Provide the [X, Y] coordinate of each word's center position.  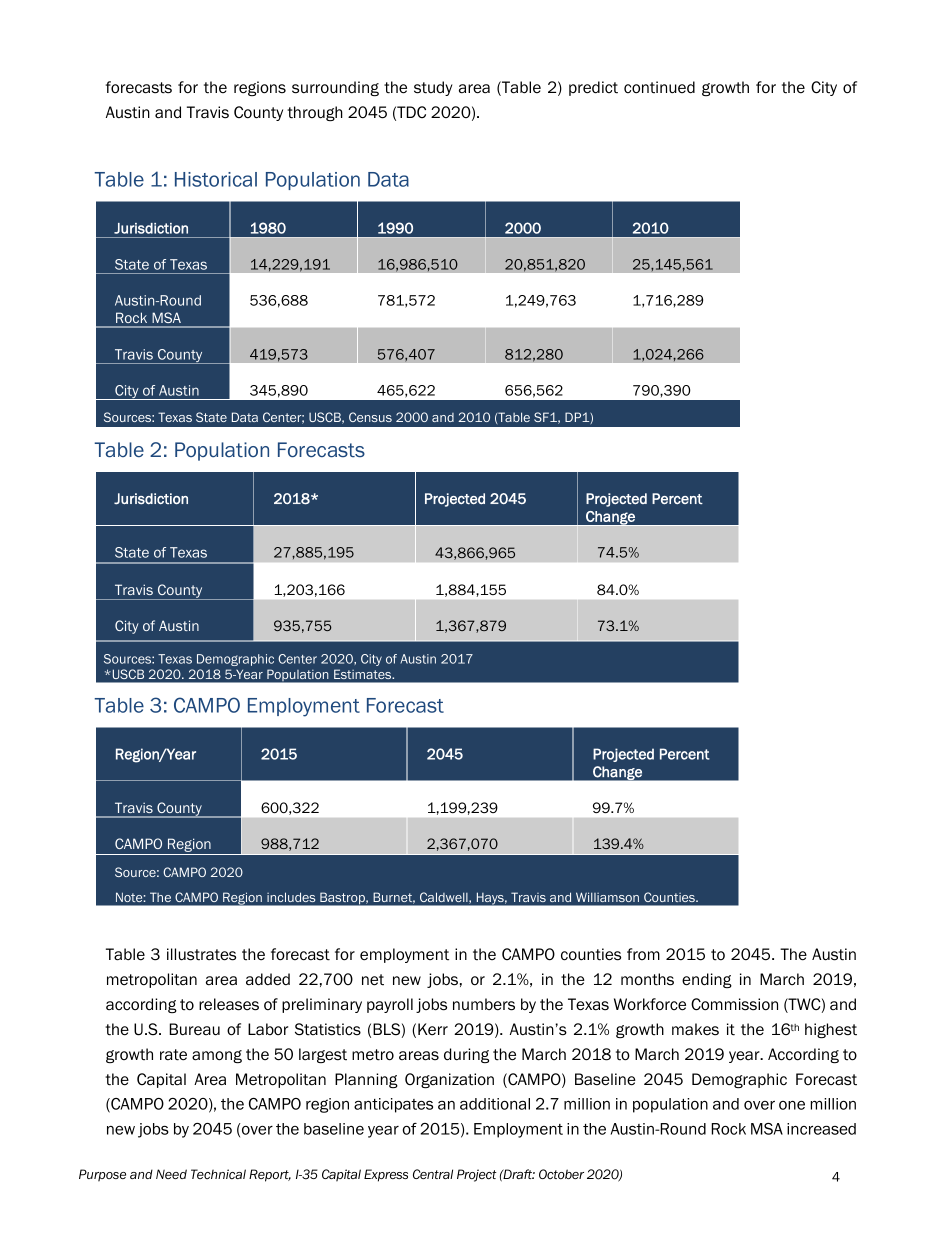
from [643, 954]
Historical [216, 179]
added [268, 979]
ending [707, 980]
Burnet [394, 897]
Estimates [364, 674]
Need [171, 1174]
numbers [484, 1004]
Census [370, 417]
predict [593, 88]
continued [659, 87]
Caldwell [443, 897]
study [433, 88]
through [315, 113]
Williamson [607, 897]
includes [291, 897]
